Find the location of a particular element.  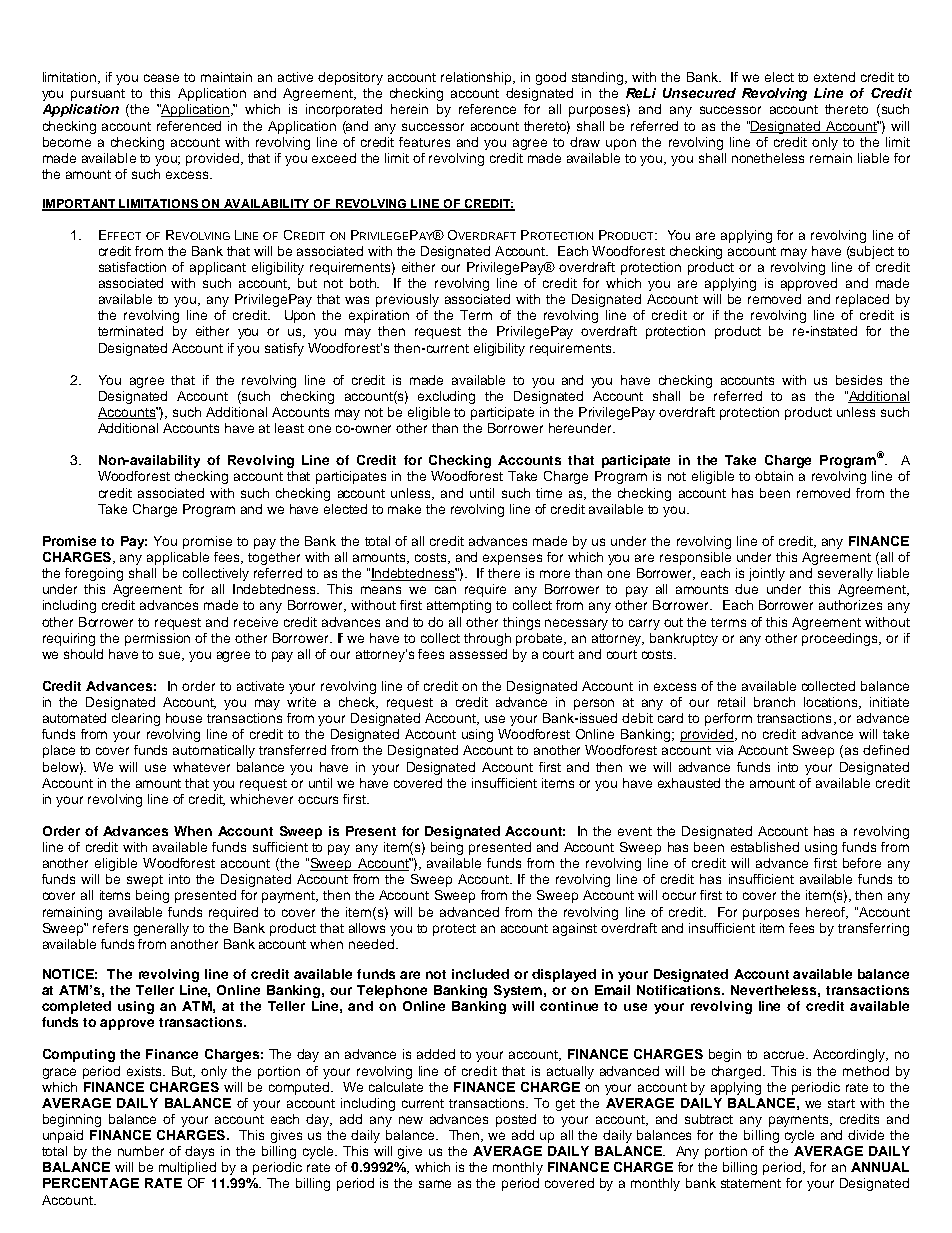

cease is located at coordinates (161, 78).
